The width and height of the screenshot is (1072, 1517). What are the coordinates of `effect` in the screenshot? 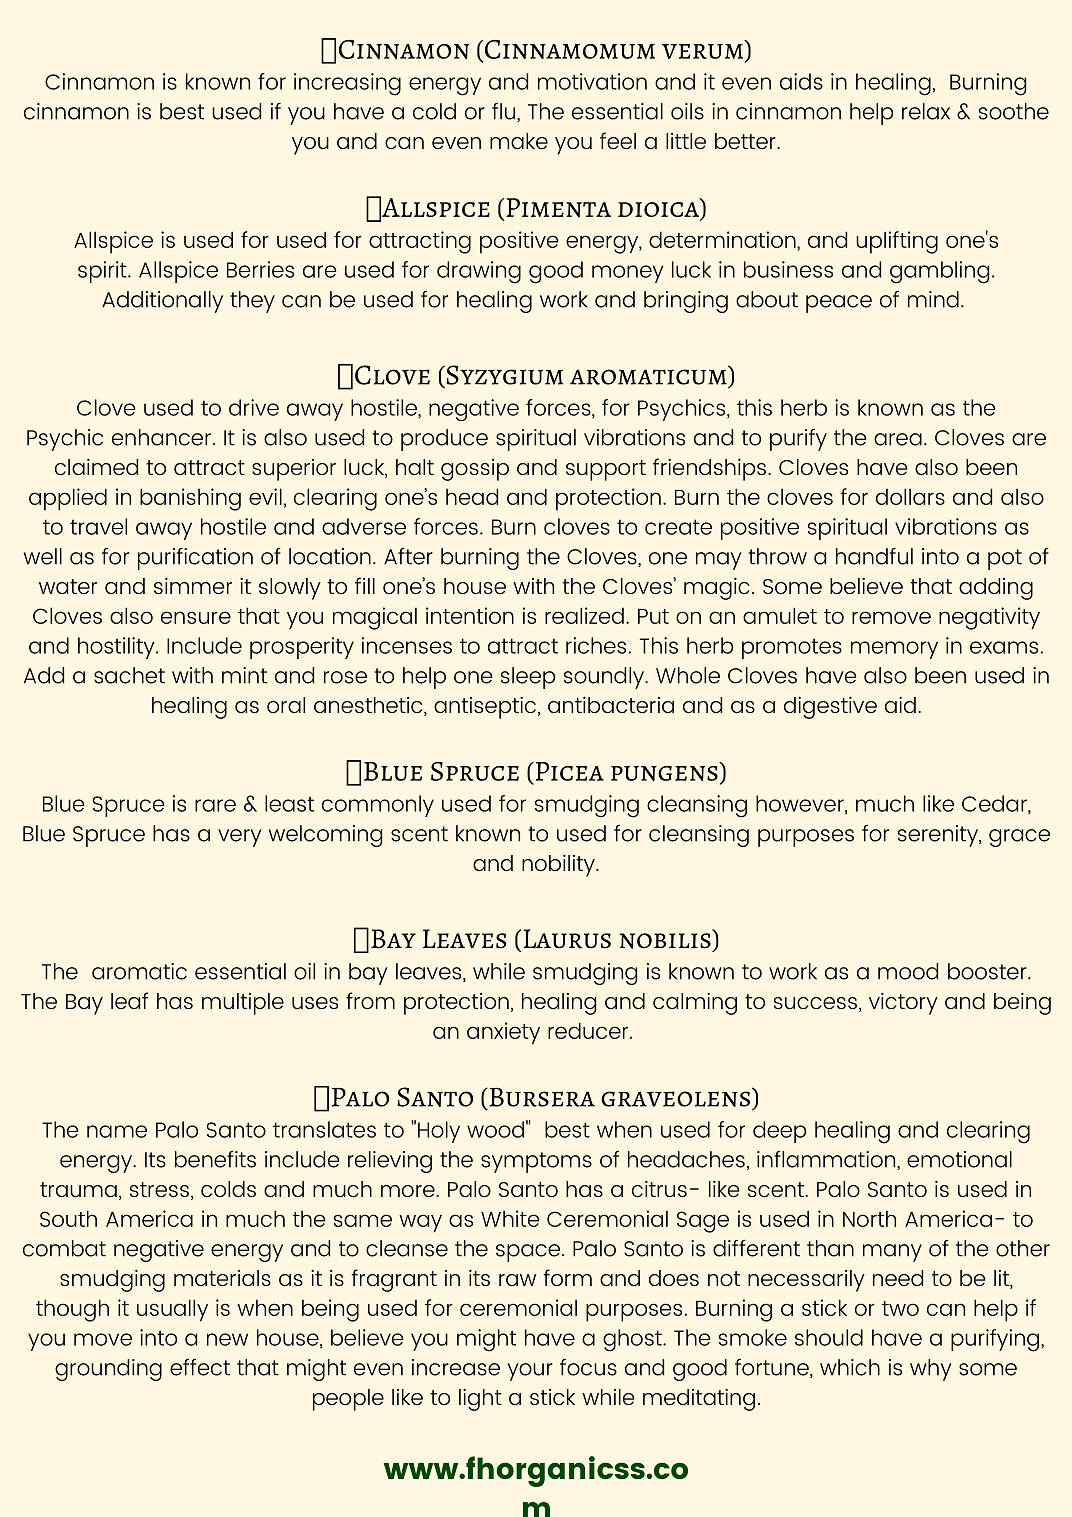 It's located at (200, 1367).
